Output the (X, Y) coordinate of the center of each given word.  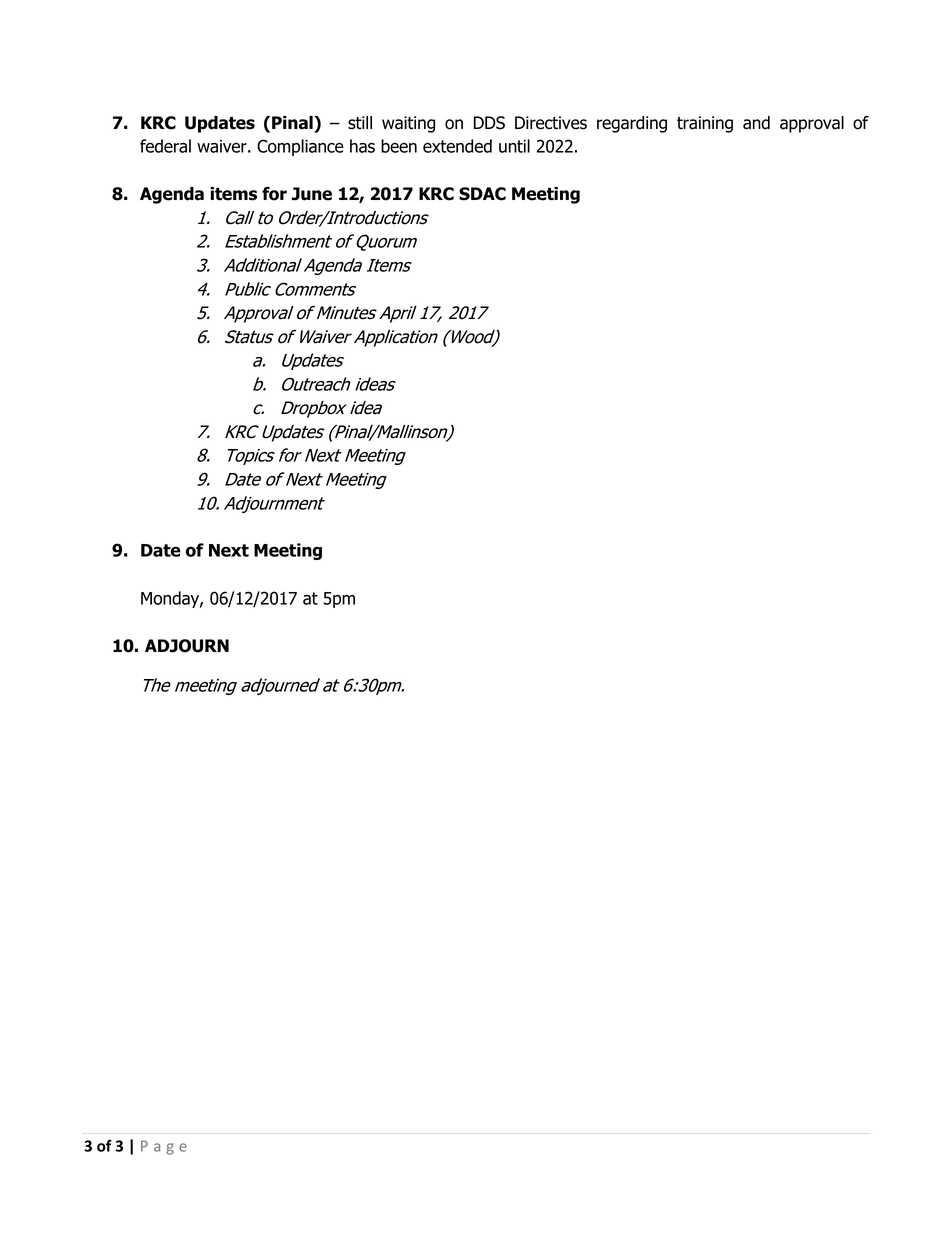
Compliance (300, 147)
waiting (408, 124)
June (312, 194)
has (362, 146)
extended (457, 146)
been (399, 146)
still (360, 123)
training (705, 124)
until (514, 146)
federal (165, 146)
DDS (489, 123)
